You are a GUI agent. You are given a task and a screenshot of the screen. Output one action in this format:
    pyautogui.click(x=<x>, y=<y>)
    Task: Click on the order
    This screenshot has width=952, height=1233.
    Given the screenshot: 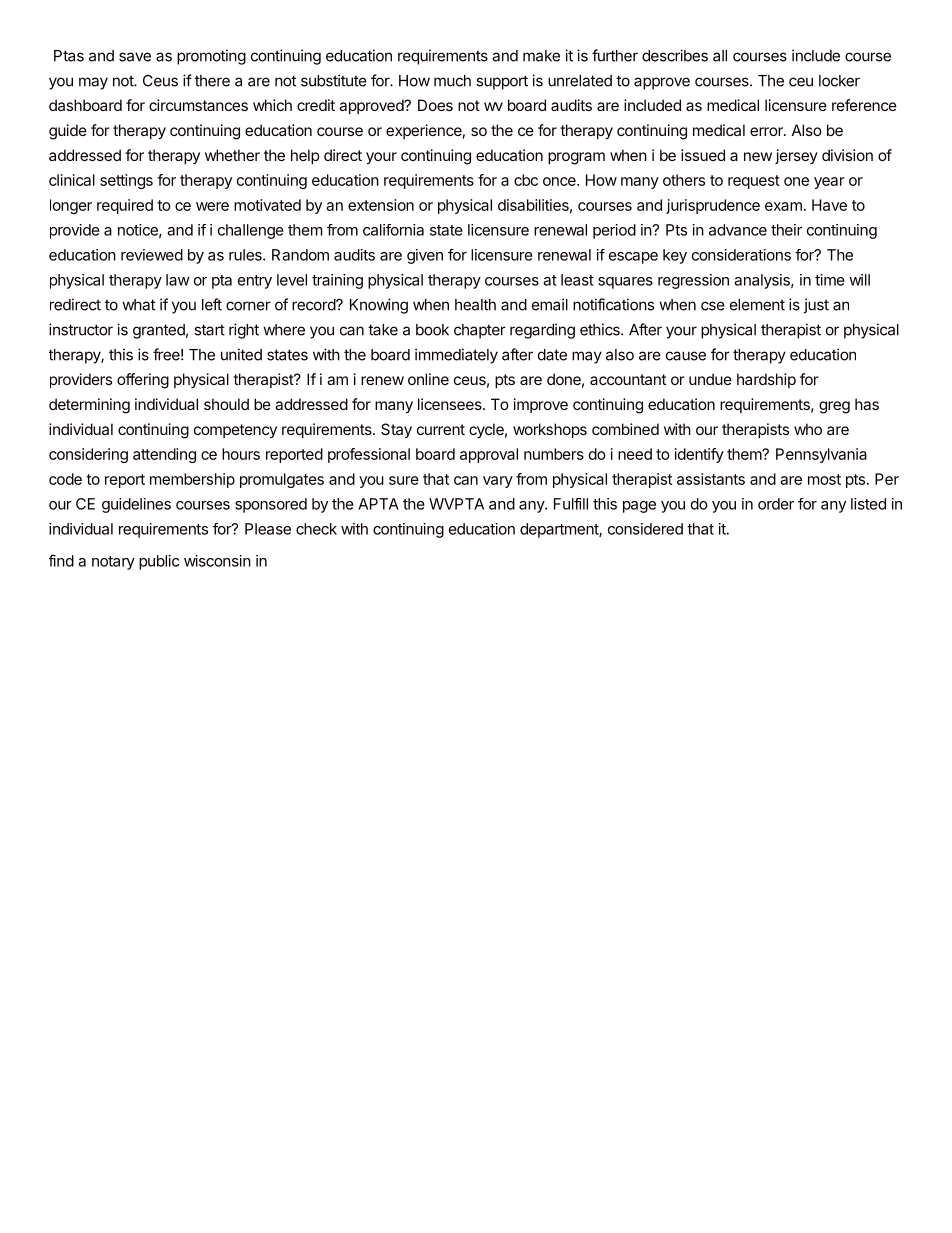 What is the action you would take?
    pyautogui.click(x=776, y=504)
